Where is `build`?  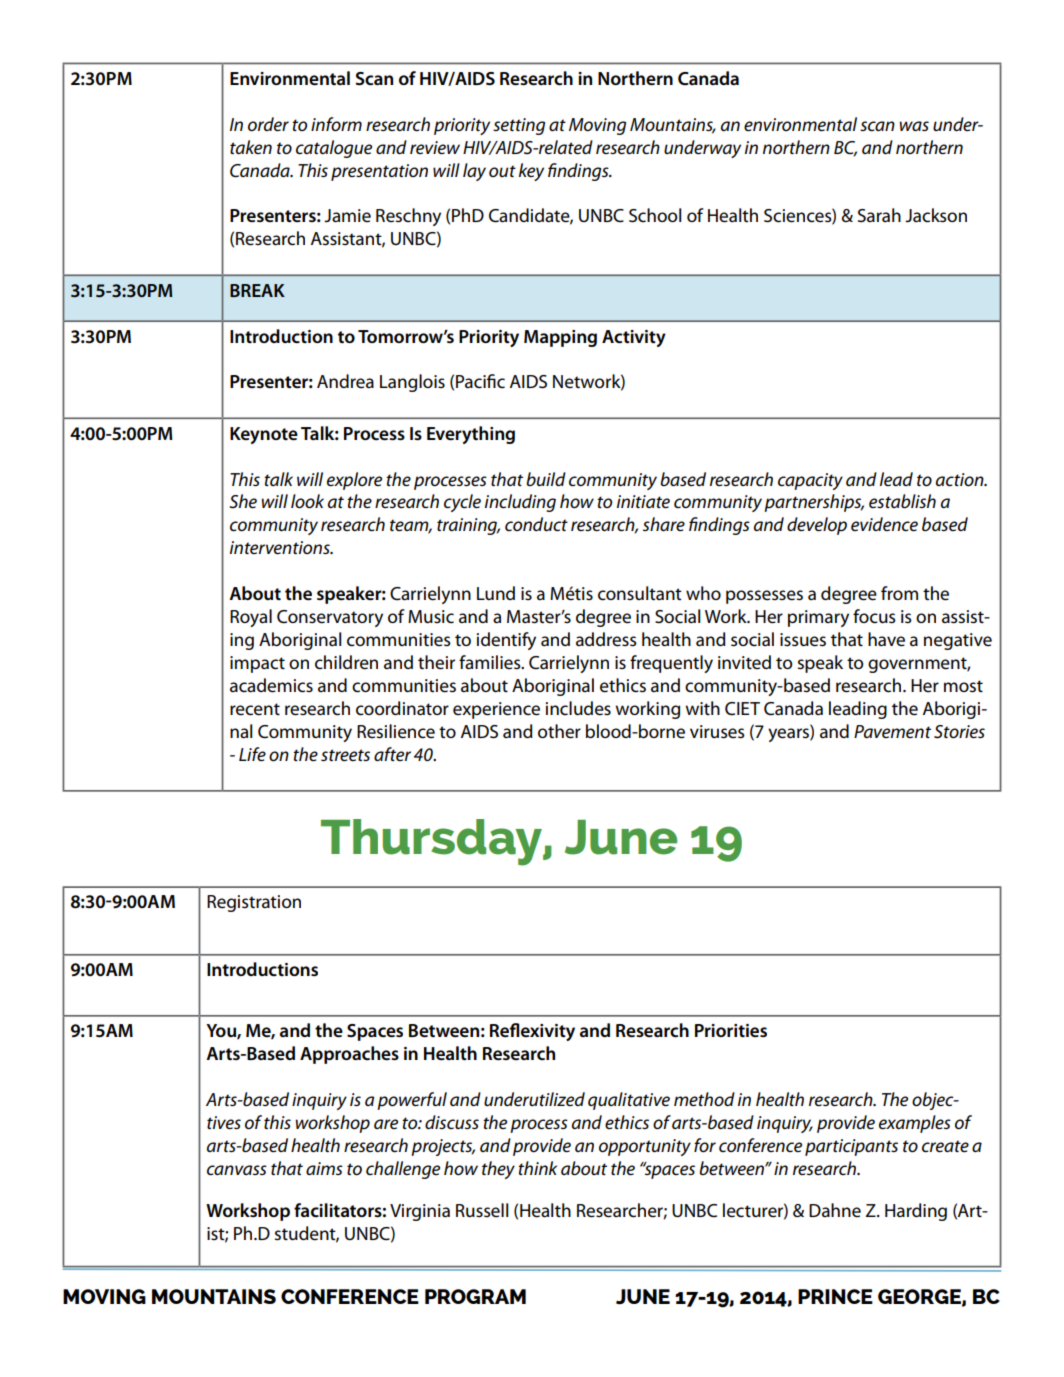 build is located at coordinates (546, 479).
